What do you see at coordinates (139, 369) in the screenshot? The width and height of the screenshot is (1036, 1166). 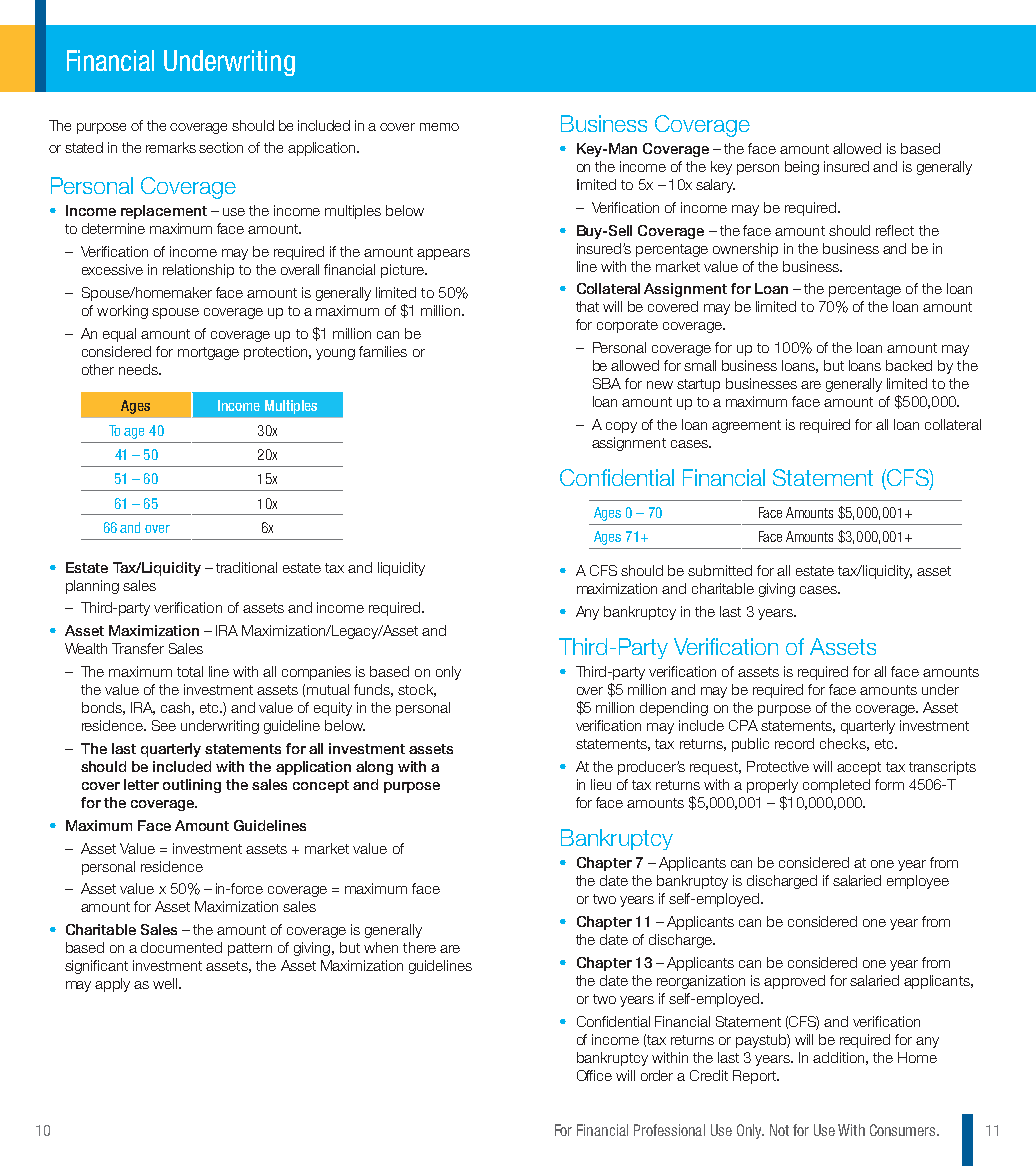 I see `needs` at bounding box center [139, 369].
